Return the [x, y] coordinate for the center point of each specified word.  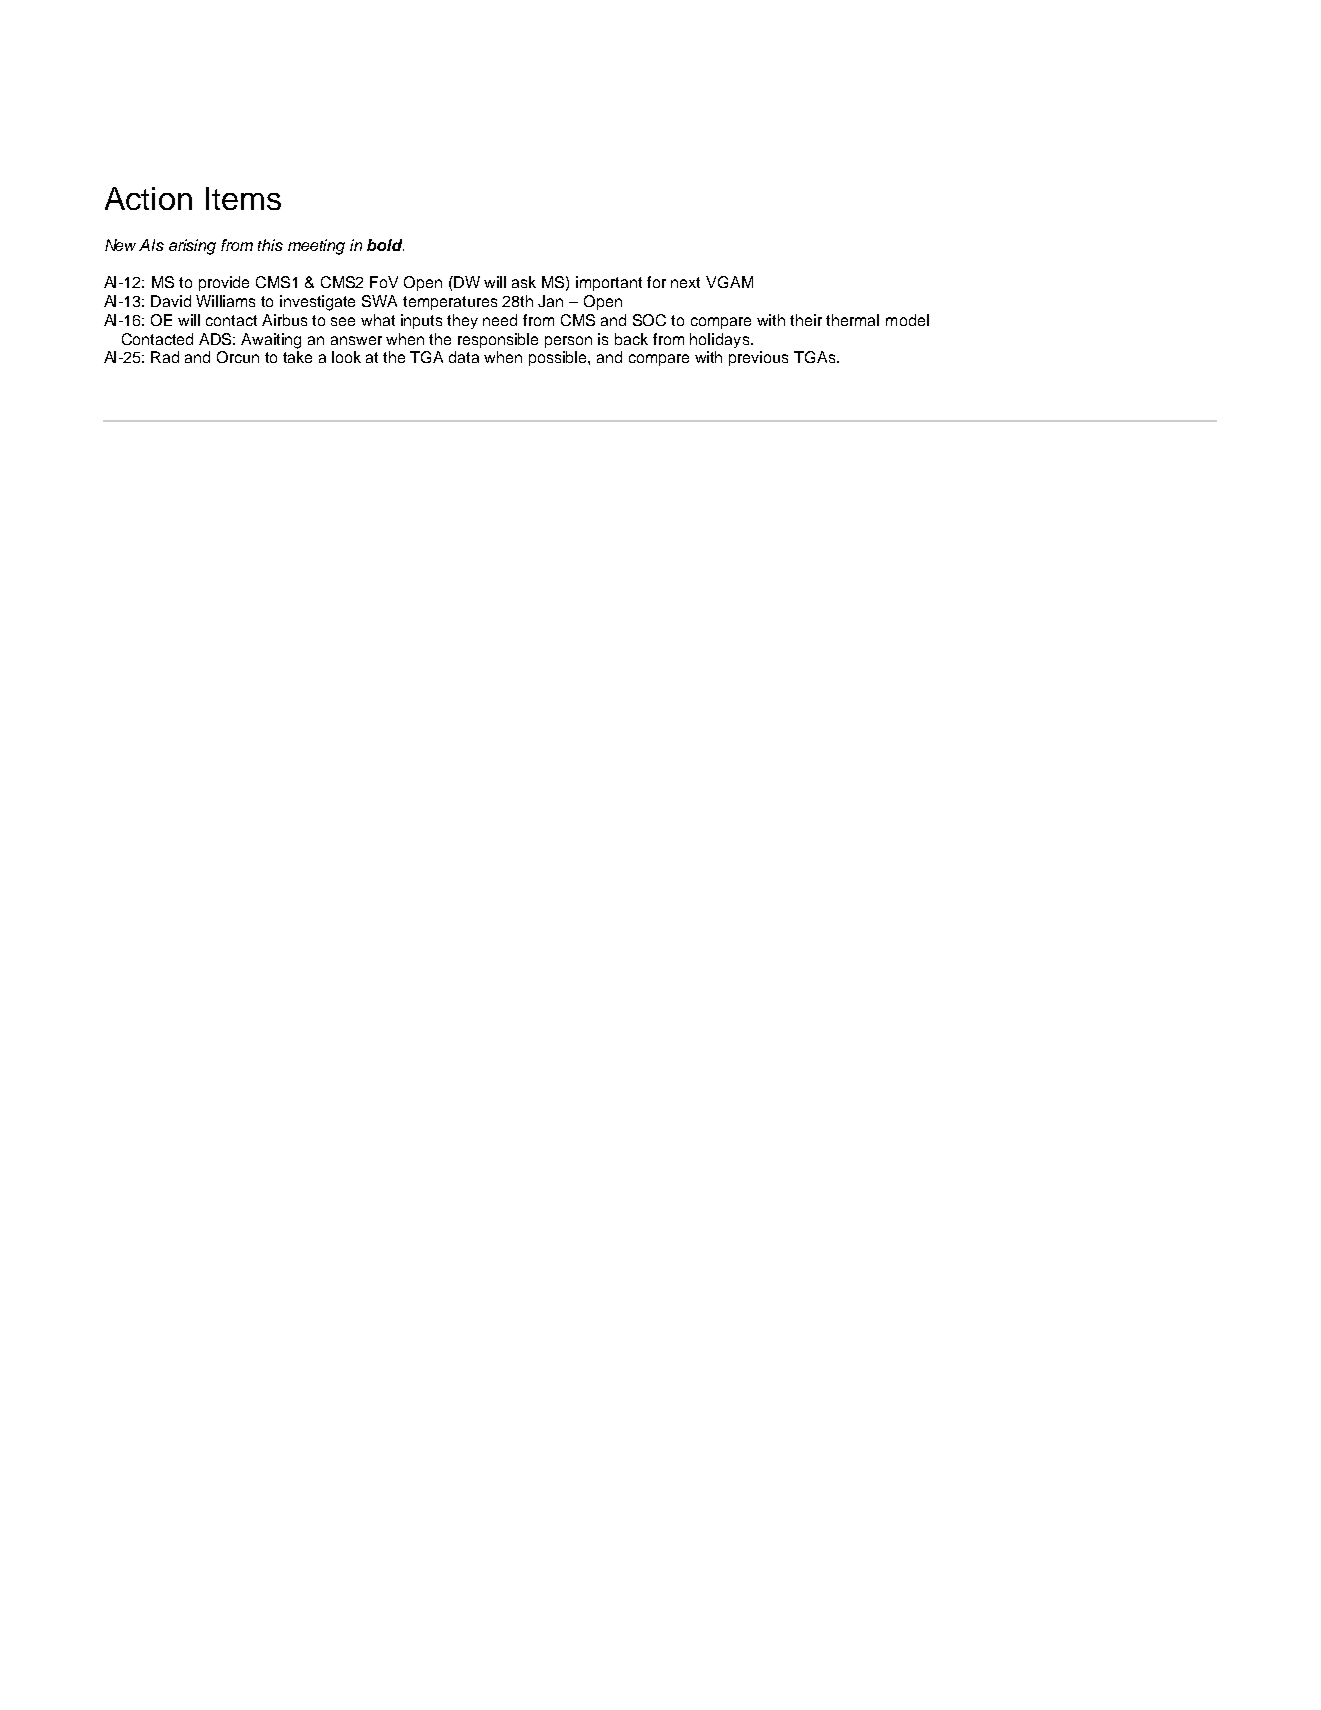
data [464, 357]
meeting [316, 247]
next [685, 282]
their [806, 320]
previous [758, 358]
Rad [165, 357]
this [270, 245]
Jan [550, 301]
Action [148, 198]
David [171, 301]
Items [243, 198]
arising [192, 247]
